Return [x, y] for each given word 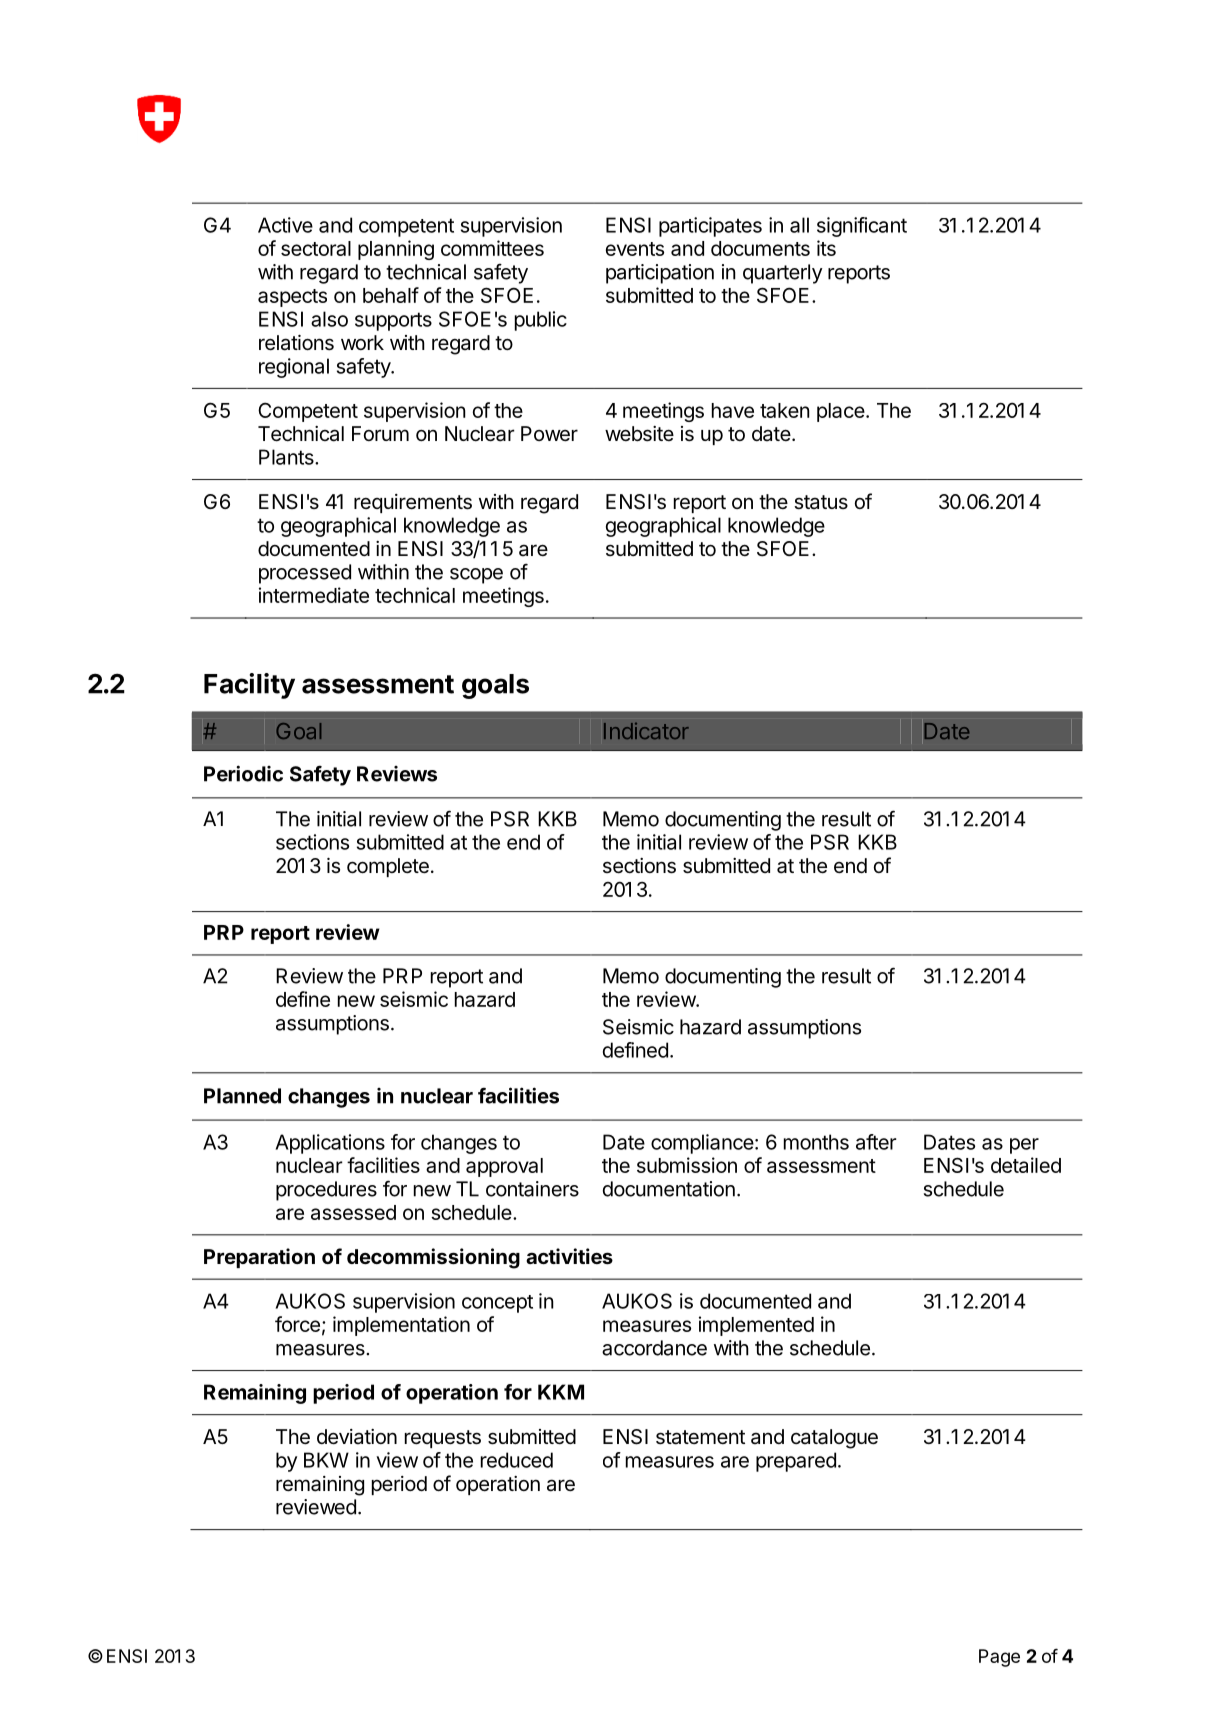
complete [388, 867]
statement [700, 1437]
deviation [357, 1437]
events [635, 249]
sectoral [316, 248]
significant [862, 227]
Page [999, 1658]
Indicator [646, 731]
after [876, 1142]
